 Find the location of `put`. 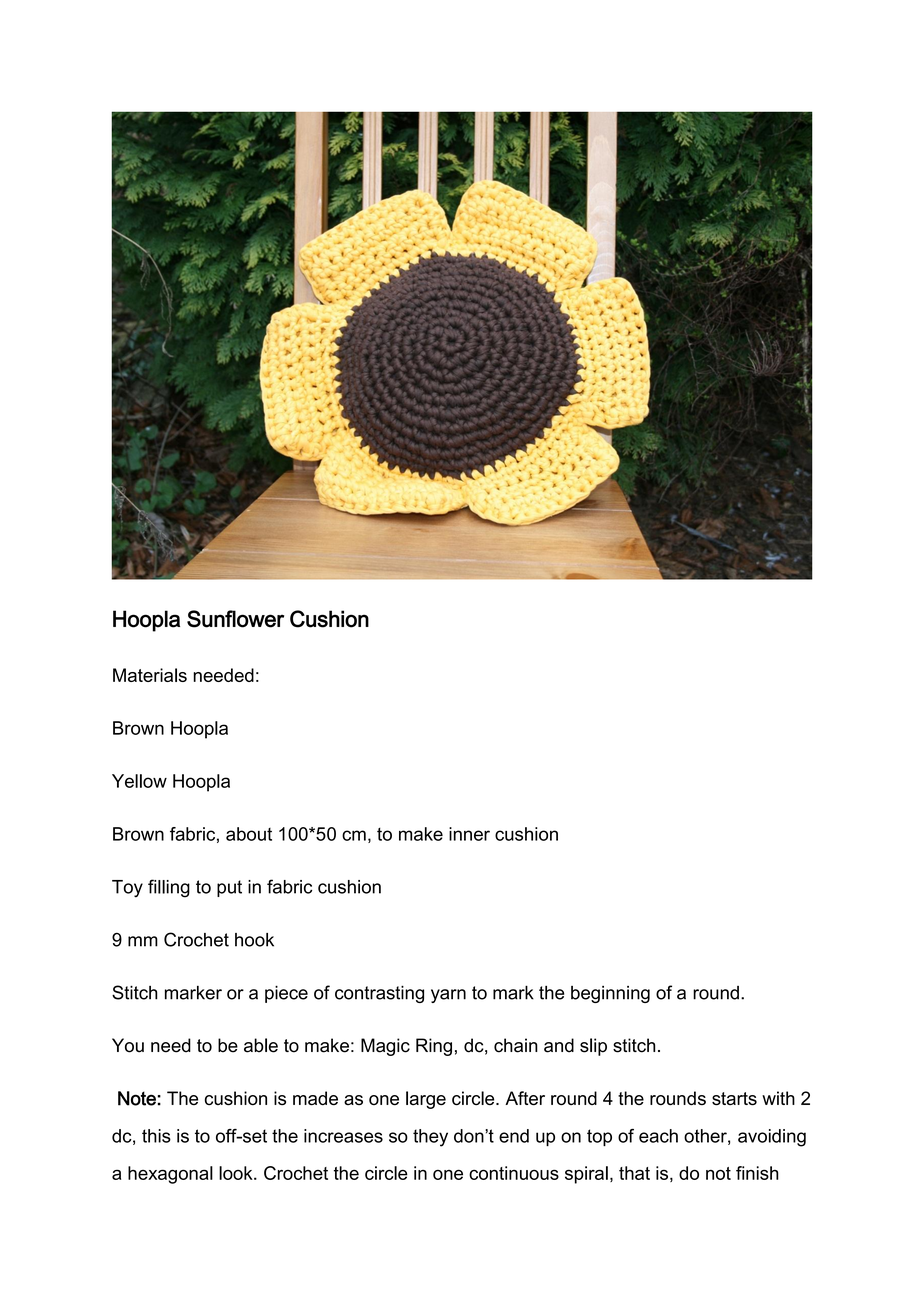

put is located at coordinates (229, 888).
